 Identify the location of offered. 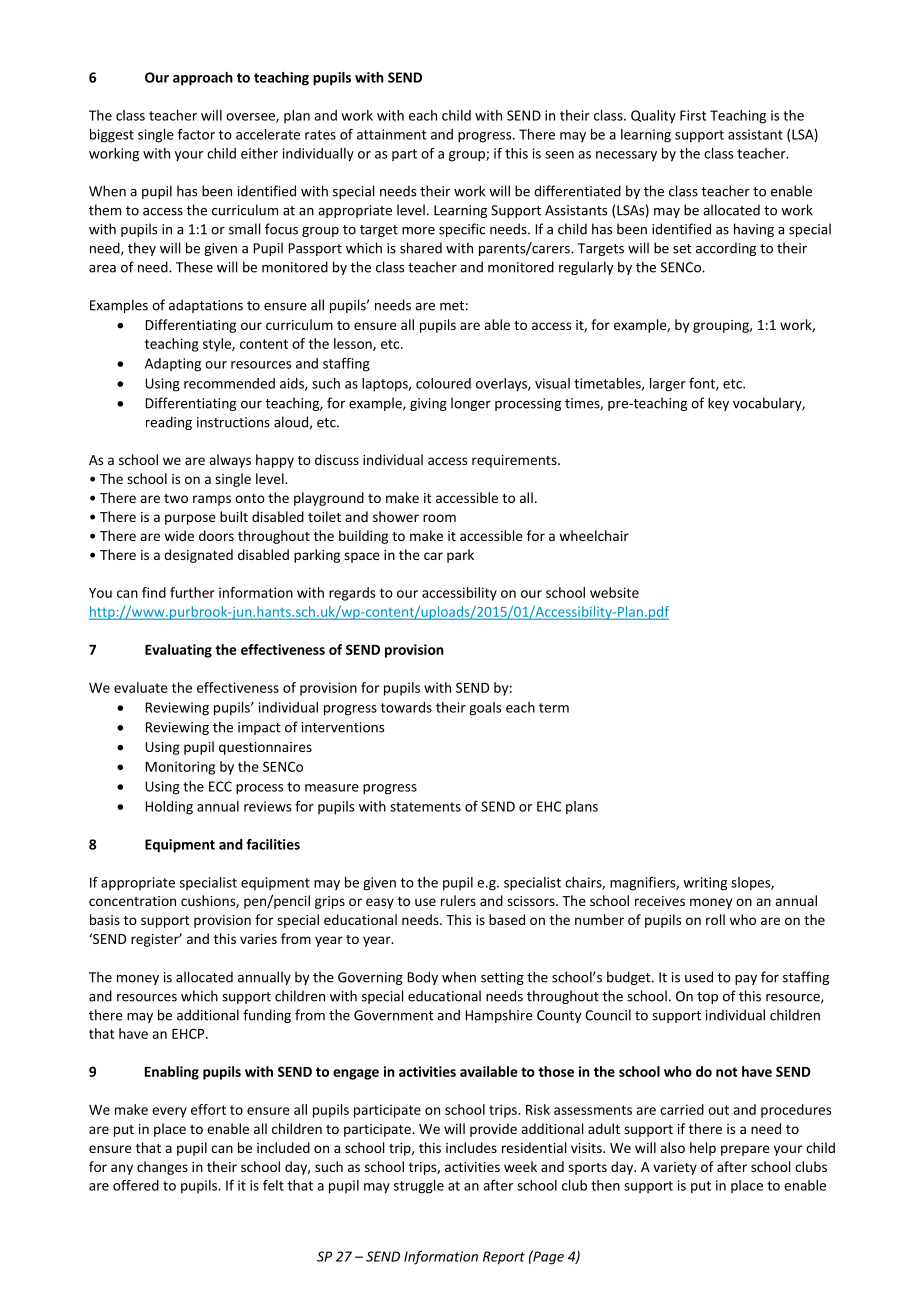
(136, 1185).
